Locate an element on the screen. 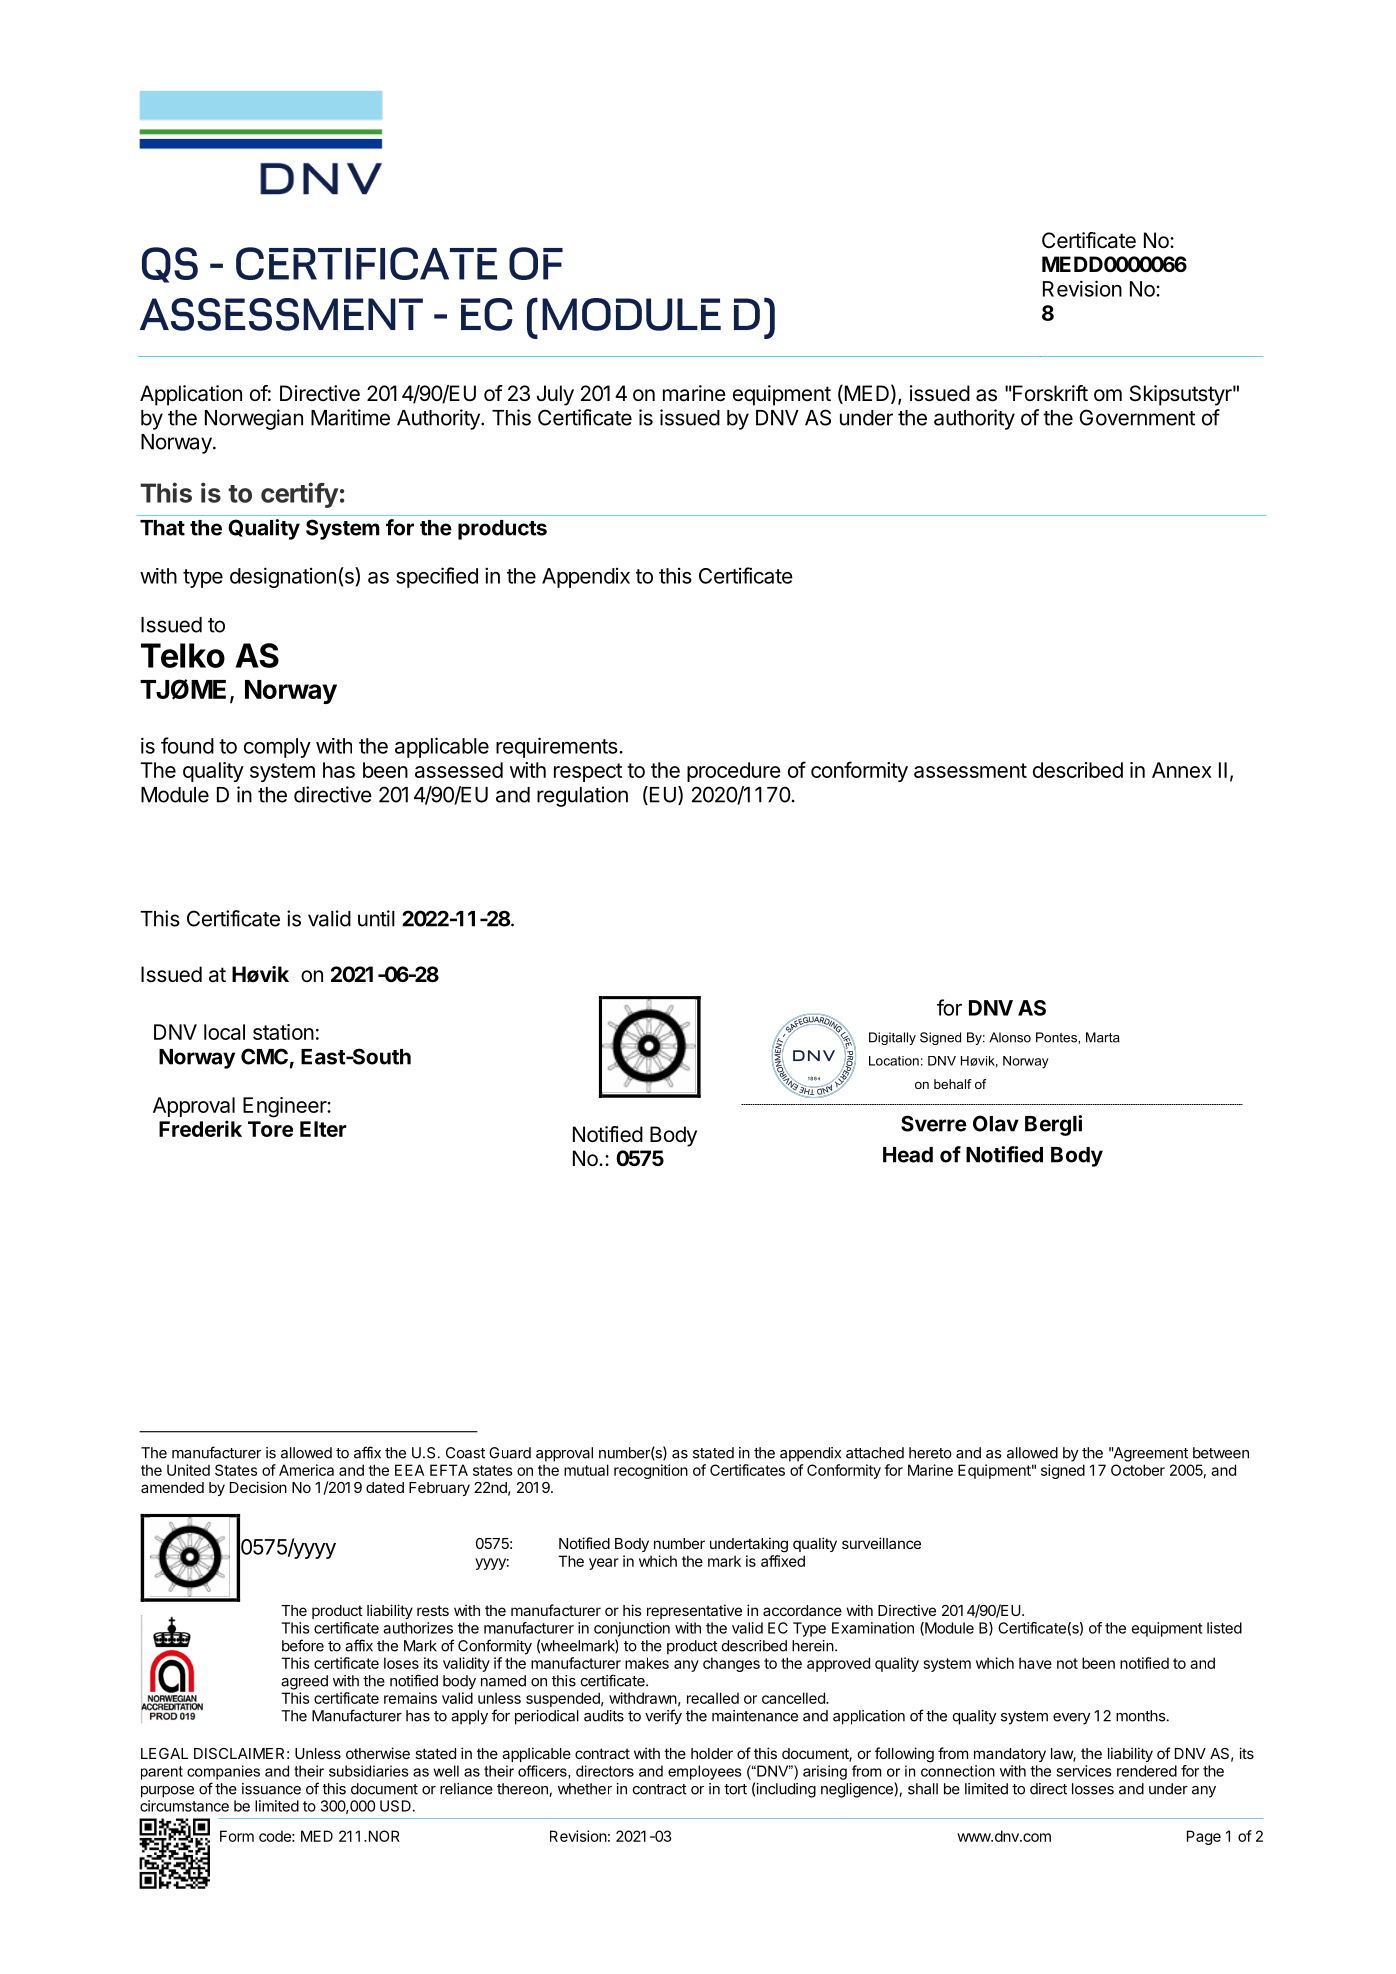 This screenshot has width=1396, height=1974. recognition is located at coordinates (651, 1471).
